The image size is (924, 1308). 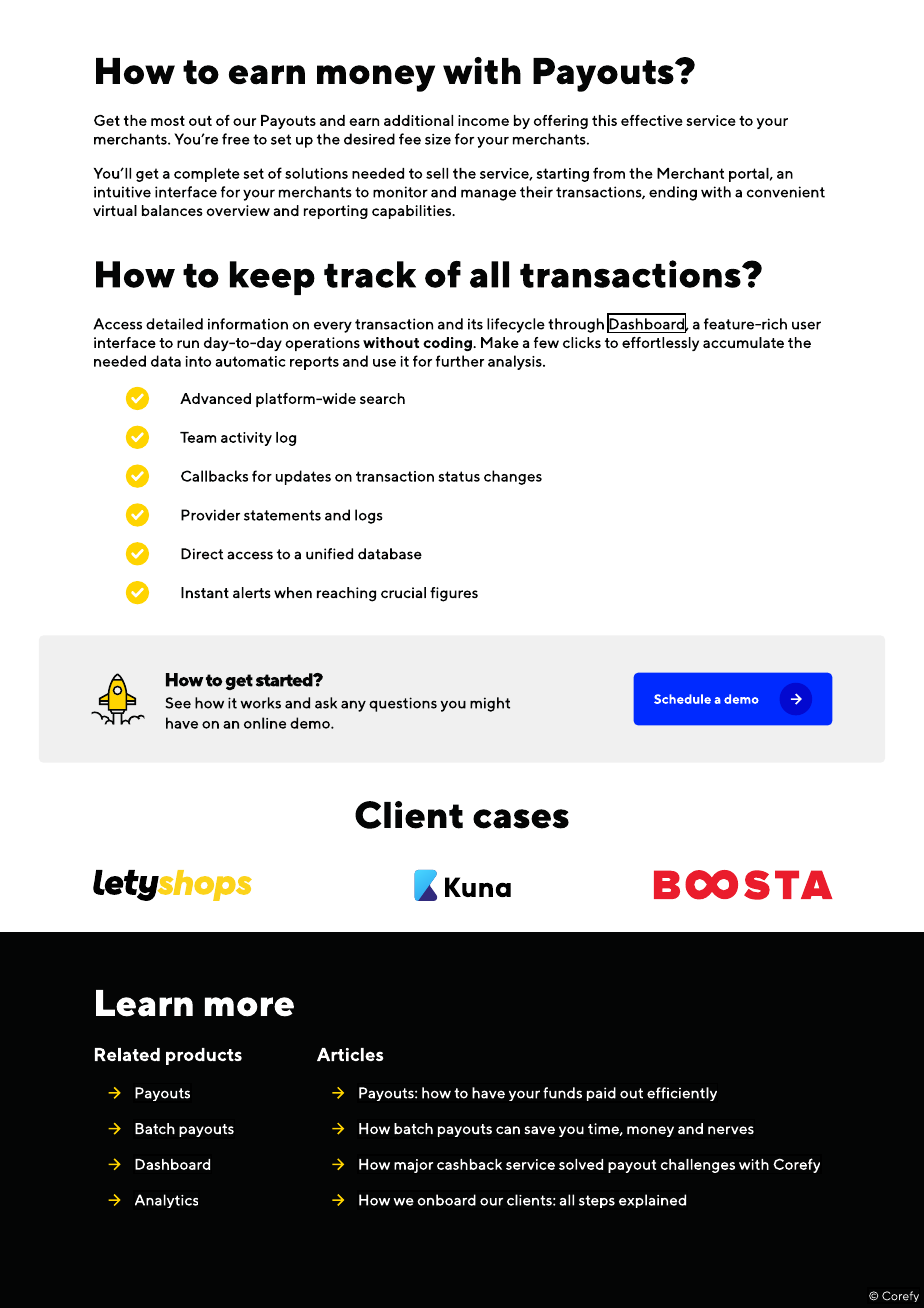 What do you see at coordinates (743, 342) in the image?
I see `accumulate` at bounding box center [743, 342].
